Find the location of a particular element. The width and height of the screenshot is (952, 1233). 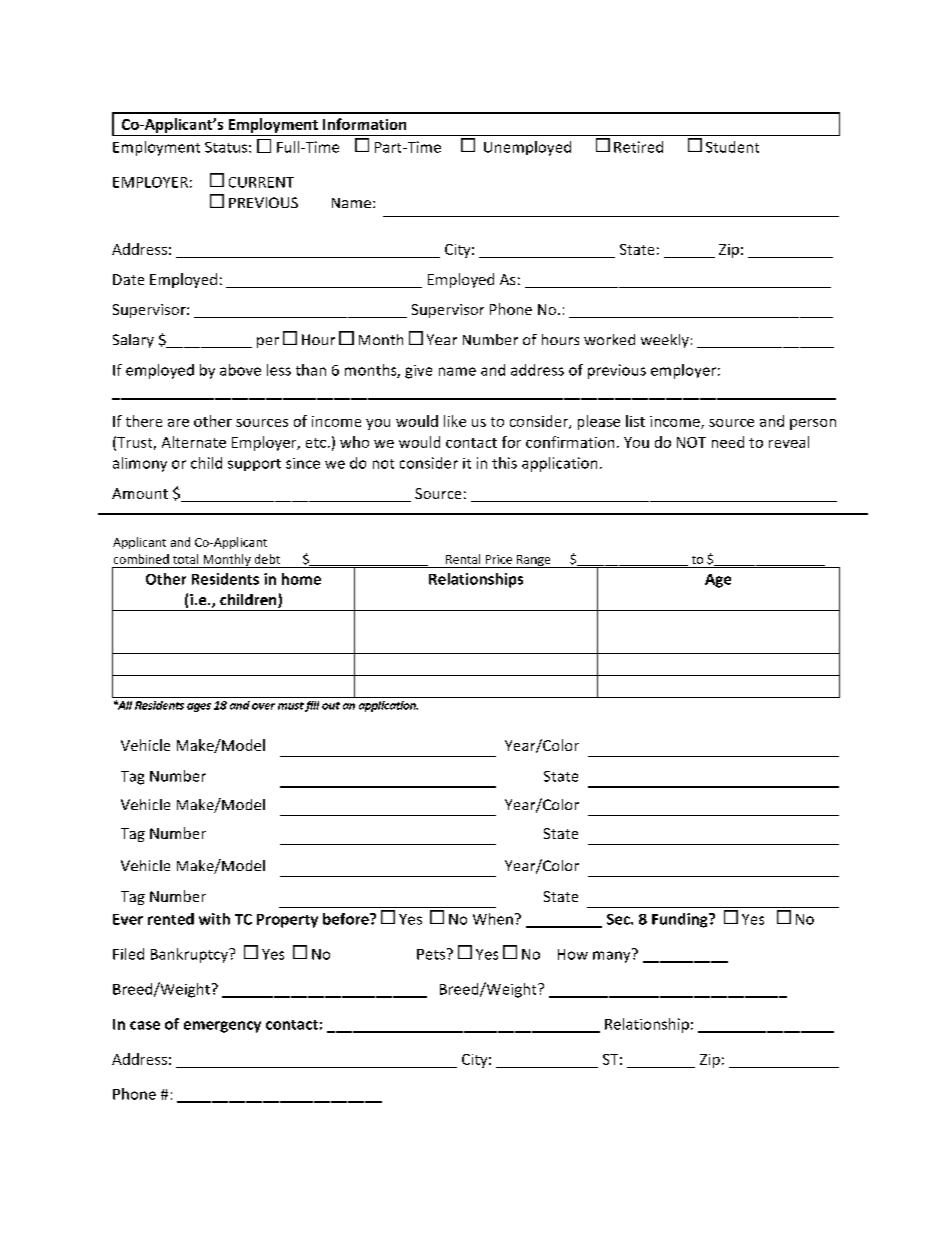

Pets is located at coordinates (432, 954).
